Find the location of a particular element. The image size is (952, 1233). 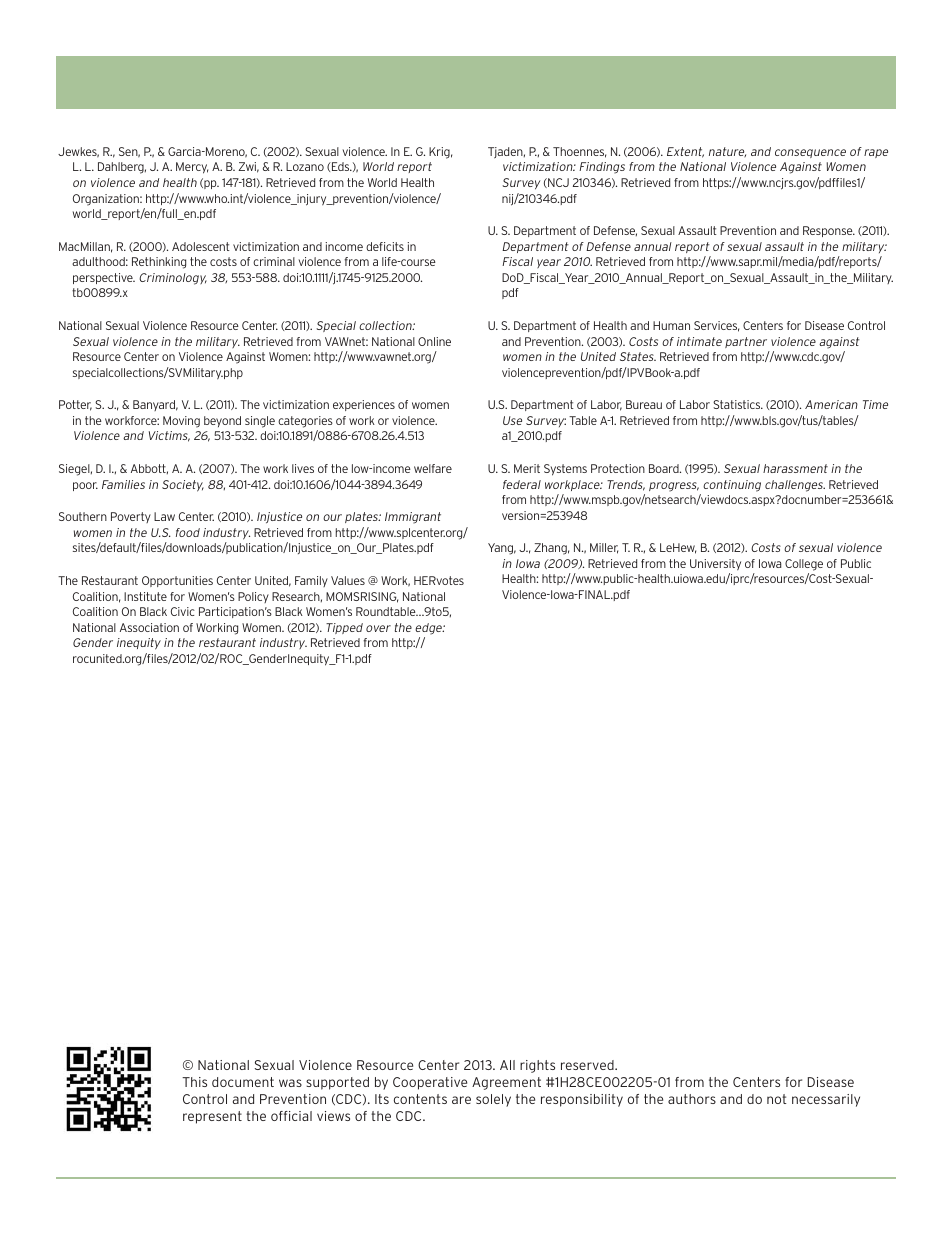

Statistics is located at coordinates (738, 404).
